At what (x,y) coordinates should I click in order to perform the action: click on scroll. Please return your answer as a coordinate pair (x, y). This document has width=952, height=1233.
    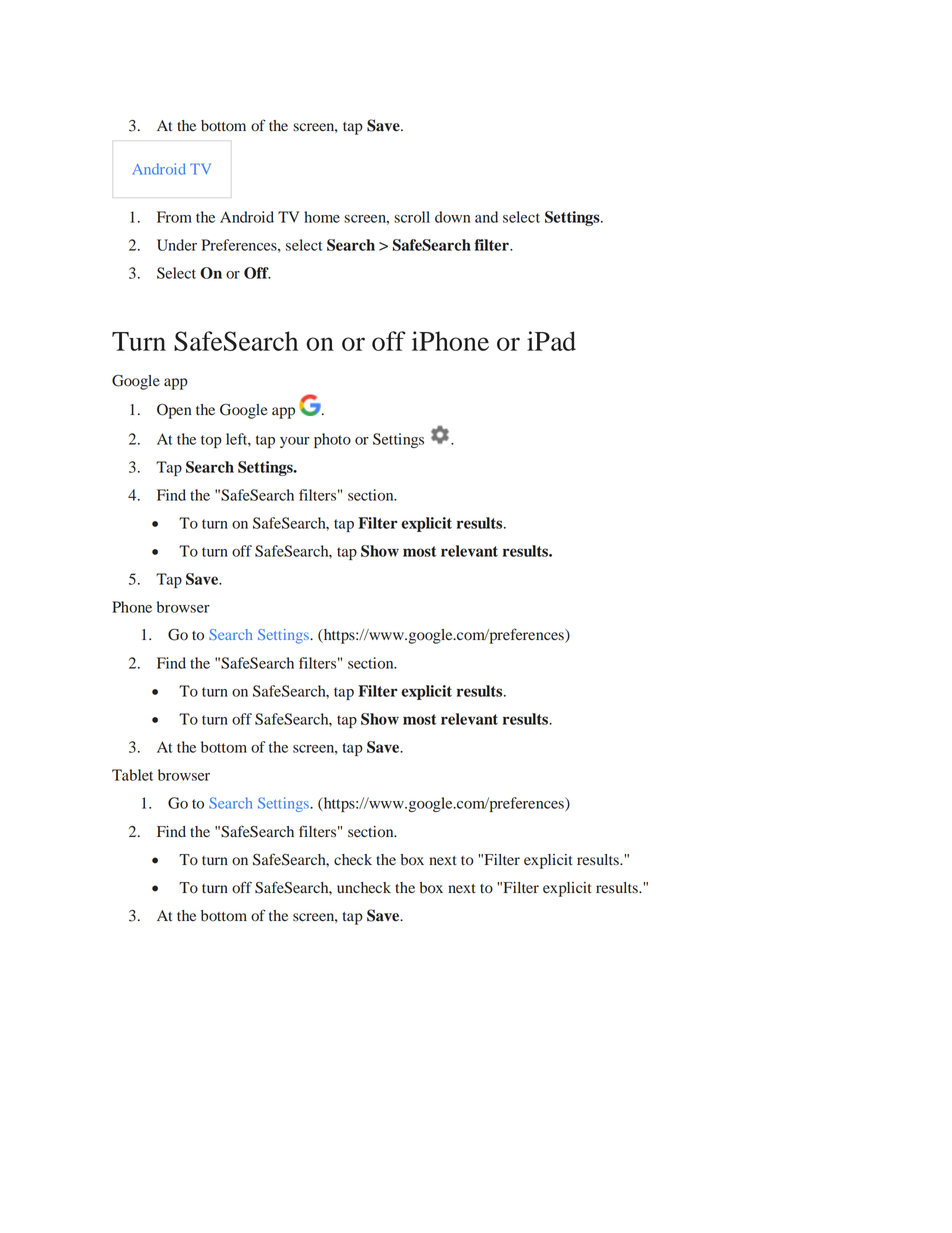
    Looking at the image, I should click on (412, 217).
